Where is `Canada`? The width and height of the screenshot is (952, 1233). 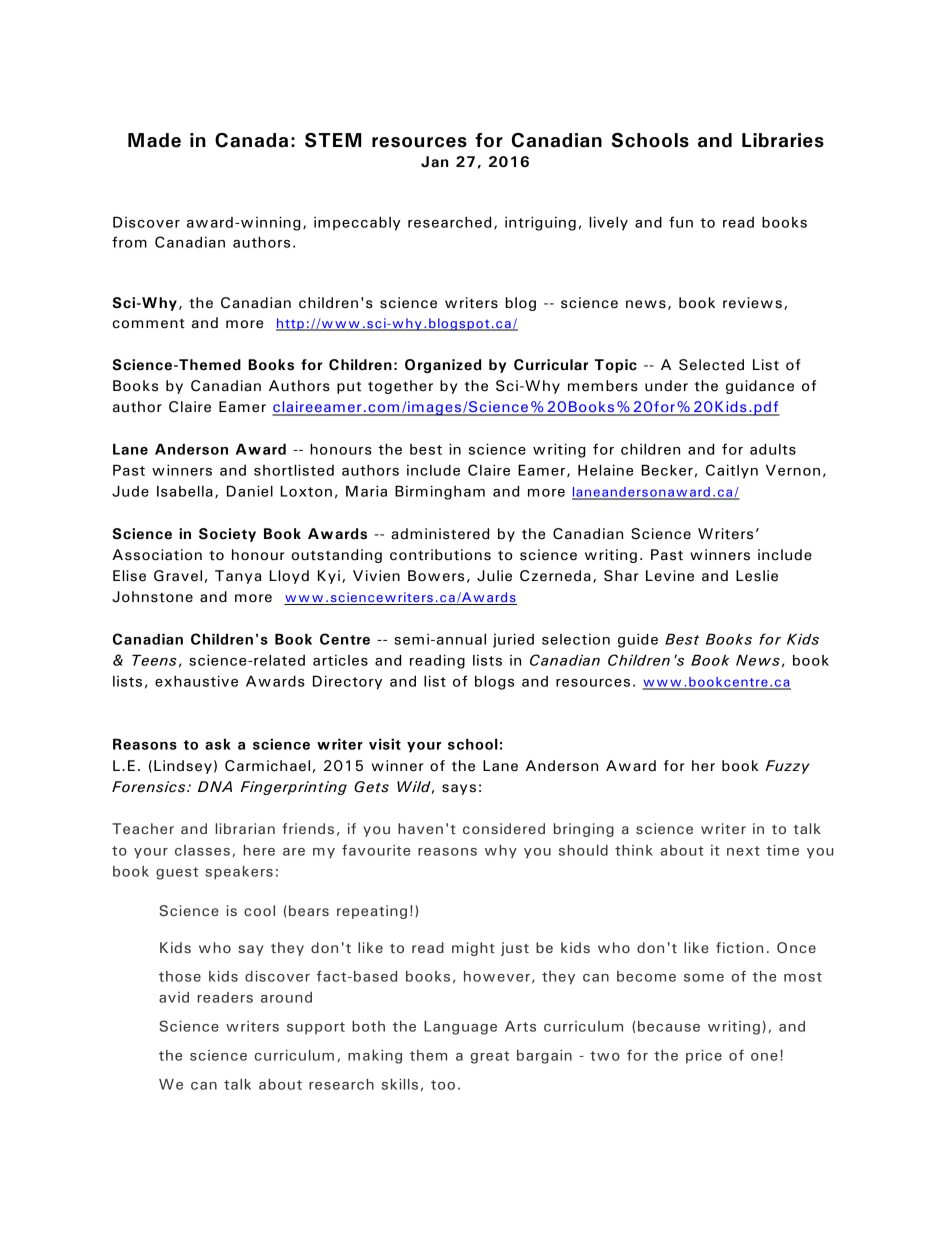 Canada is located at coordinates (251, 140).
